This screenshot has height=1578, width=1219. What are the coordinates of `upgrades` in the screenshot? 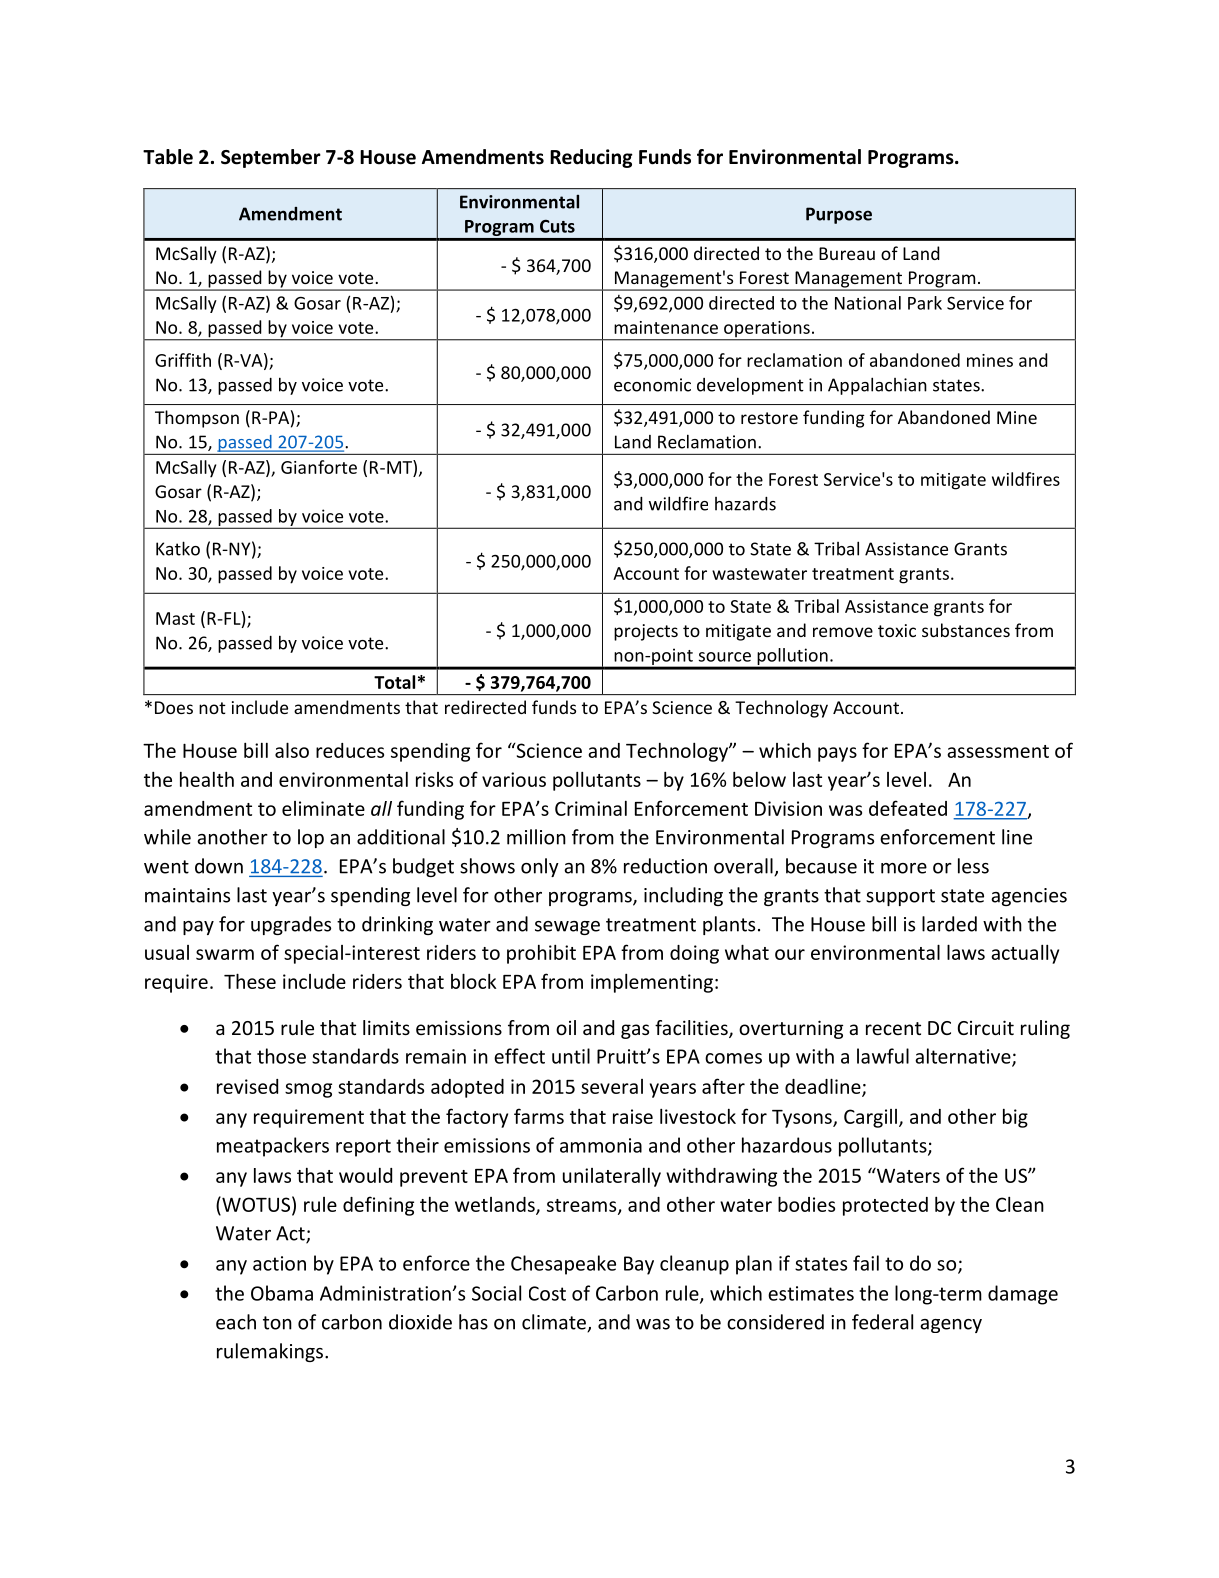 It's located at (291, 925).
